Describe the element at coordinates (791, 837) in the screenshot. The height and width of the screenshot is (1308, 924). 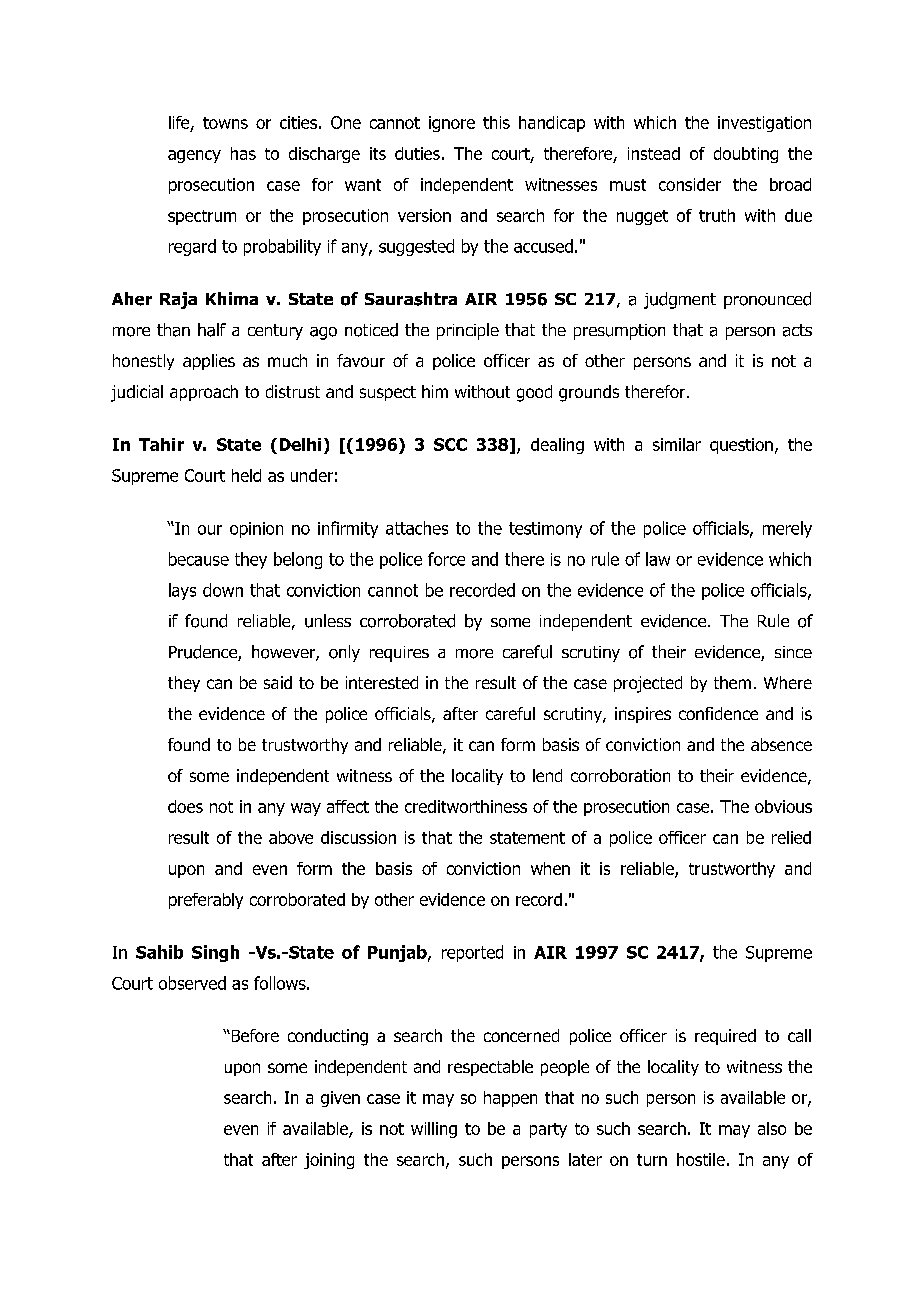
I see `relied` at that location.
